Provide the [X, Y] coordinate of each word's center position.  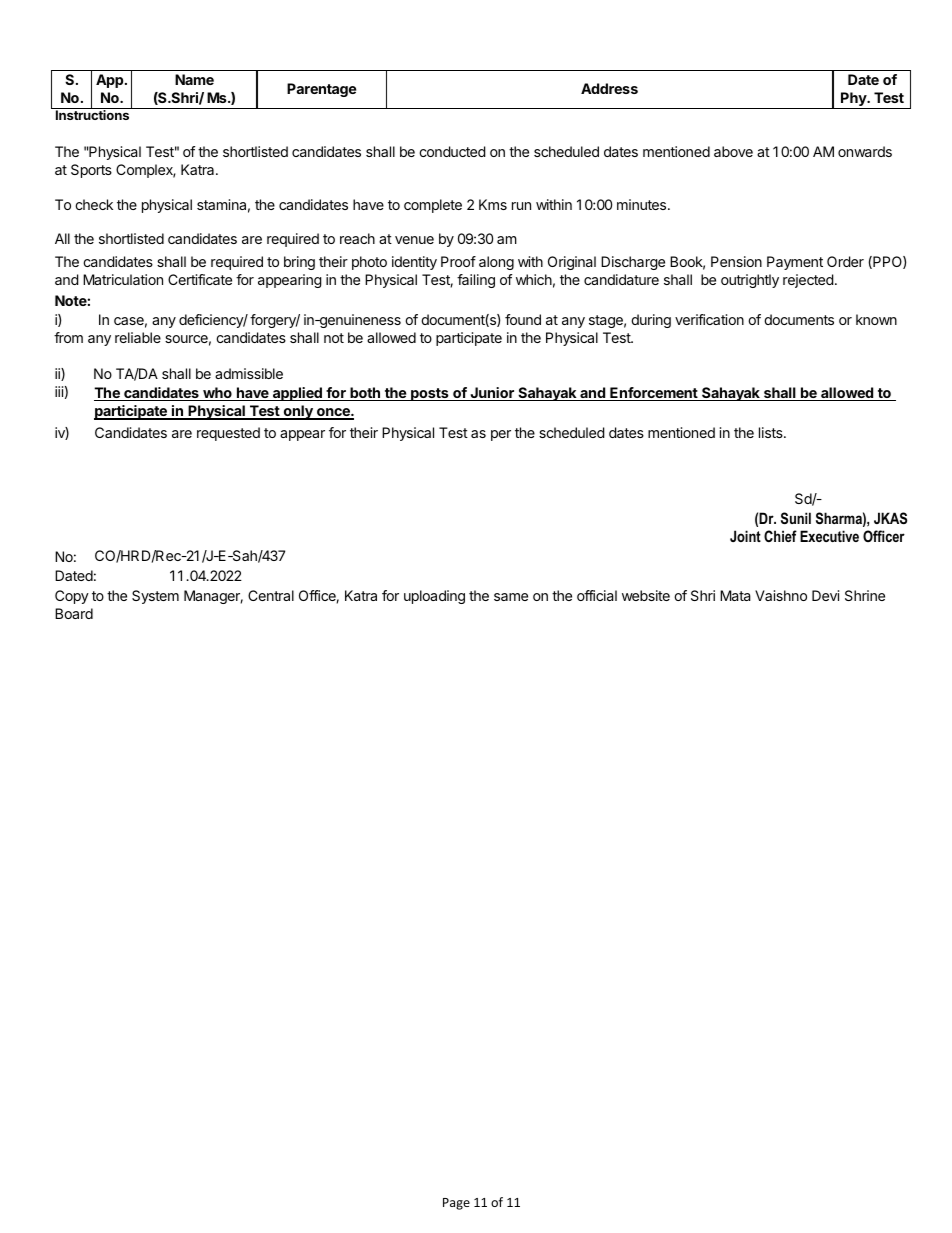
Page [456, 1204]
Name [194, 79]
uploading [434, 597]
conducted [452, 151]
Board [74, 613]
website [646, 595]
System [155, 597]
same [511, 597]
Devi [825, 595]
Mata [735, 595]
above [733, 151]
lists [772, 432]
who [217, 394]
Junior [492, 394]
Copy [72, 597]
